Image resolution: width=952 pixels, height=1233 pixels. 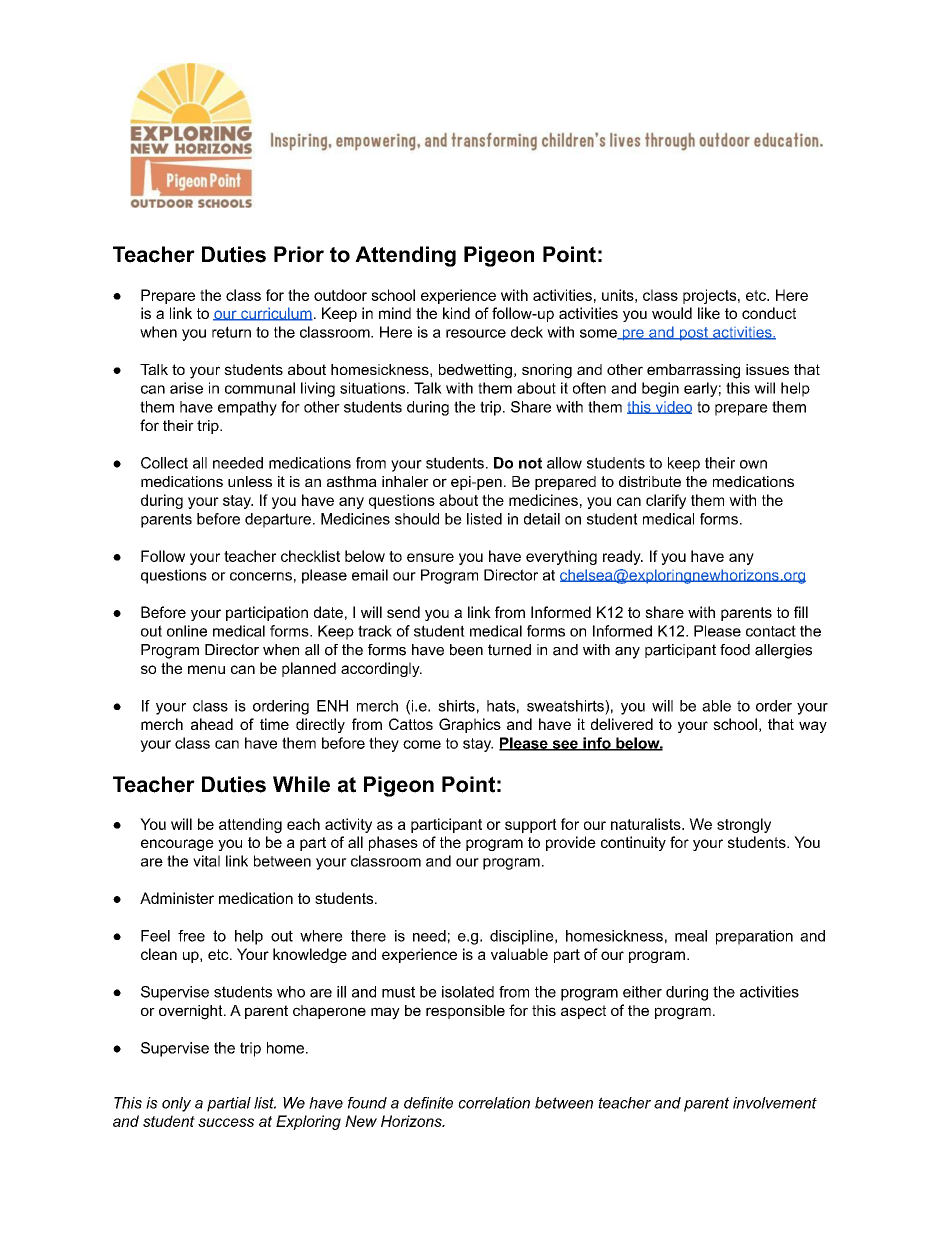 What do you see at coordinates (206, 669) in the document?
I see `menu` at bounding box center [206, 669].
